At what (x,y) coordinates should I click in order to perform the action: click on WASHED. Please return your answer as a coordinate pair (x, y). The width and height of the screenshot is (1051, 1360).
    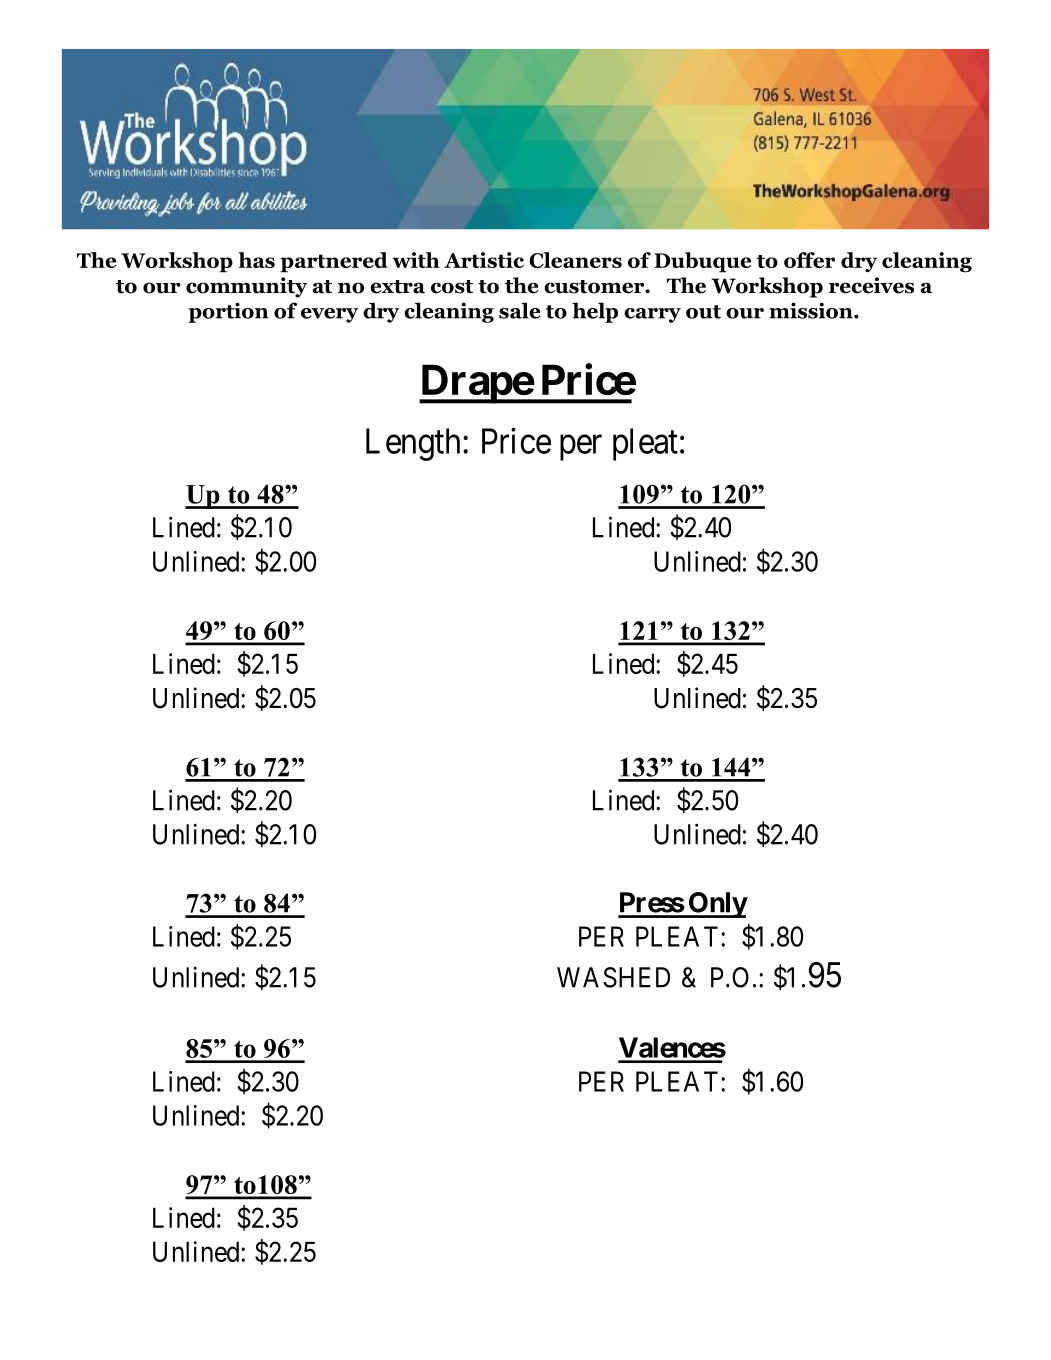
    Looking at the image, I should click on (613, 977).
